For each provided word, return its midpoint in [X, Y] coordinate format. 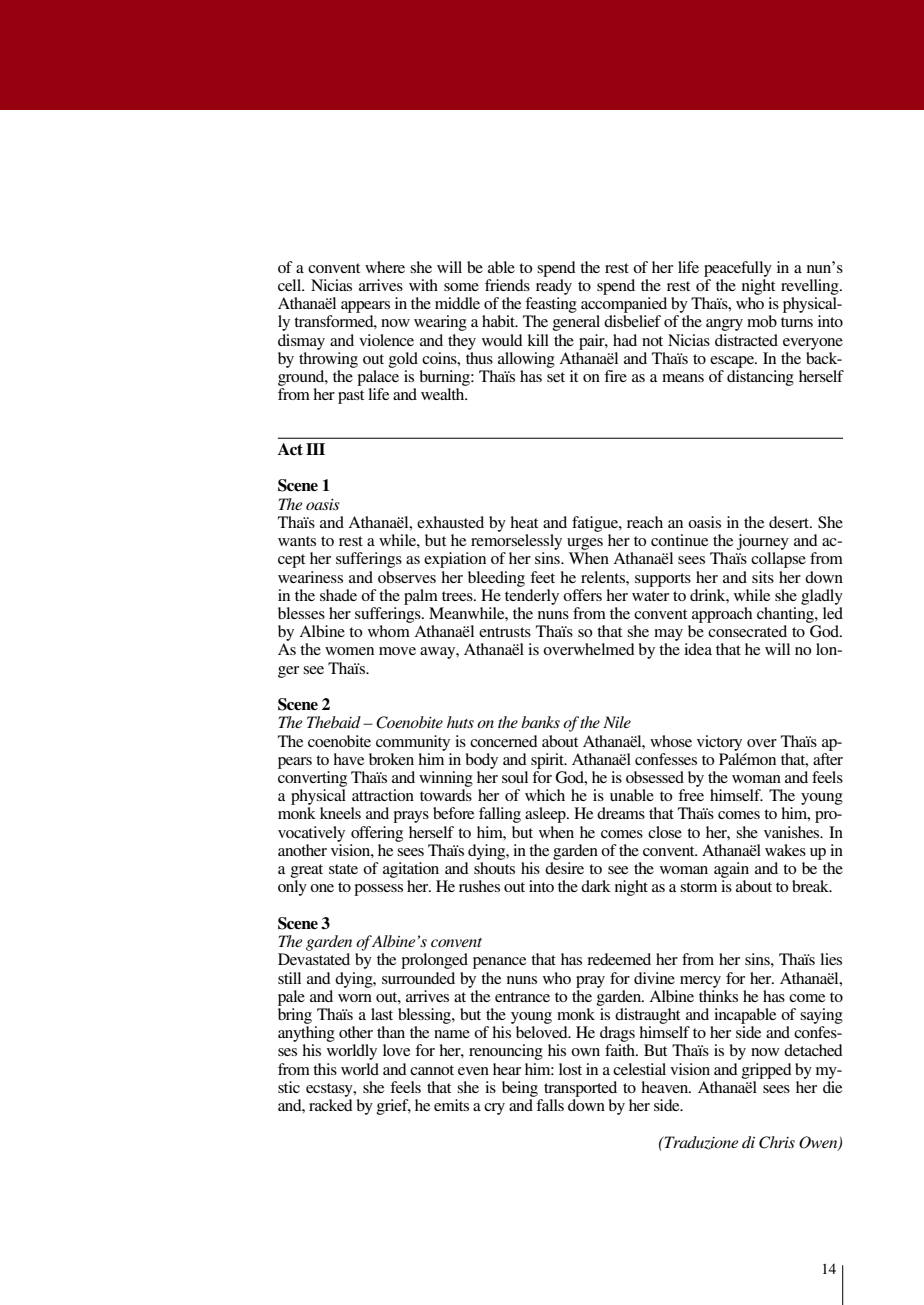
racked [331, 1105]
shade [338, 595]
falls [550, 1105]
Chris [777, 1142]
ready [554, 287]
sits [763, 577]
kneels [340, 813]
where [385, 267]
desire [564, 868]
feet [542, 577]
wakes [785, 850]
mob [762, 321]
